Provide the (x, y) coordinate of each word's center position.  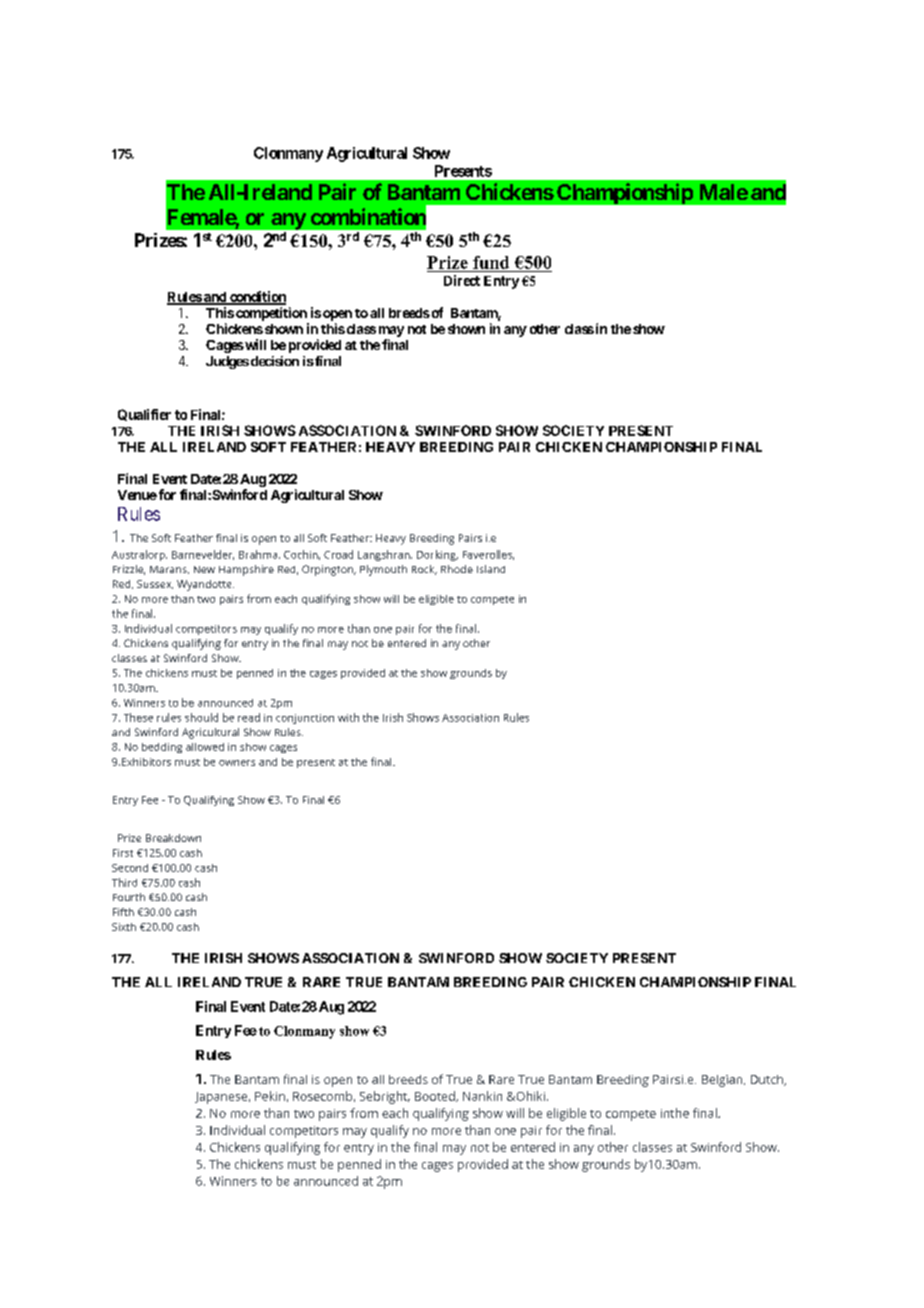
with (348, 717)
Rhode (457, 569)
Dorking (437, 555)
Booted (436, 1096)
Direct (462, 280)
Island (491, 569)
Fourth (129, 897)
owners (237, 763)
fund (491, 262)
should (201, 717)
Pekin (270, 1096)
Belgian (723, 1081)
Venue (137, 495)
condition (257, 298)
